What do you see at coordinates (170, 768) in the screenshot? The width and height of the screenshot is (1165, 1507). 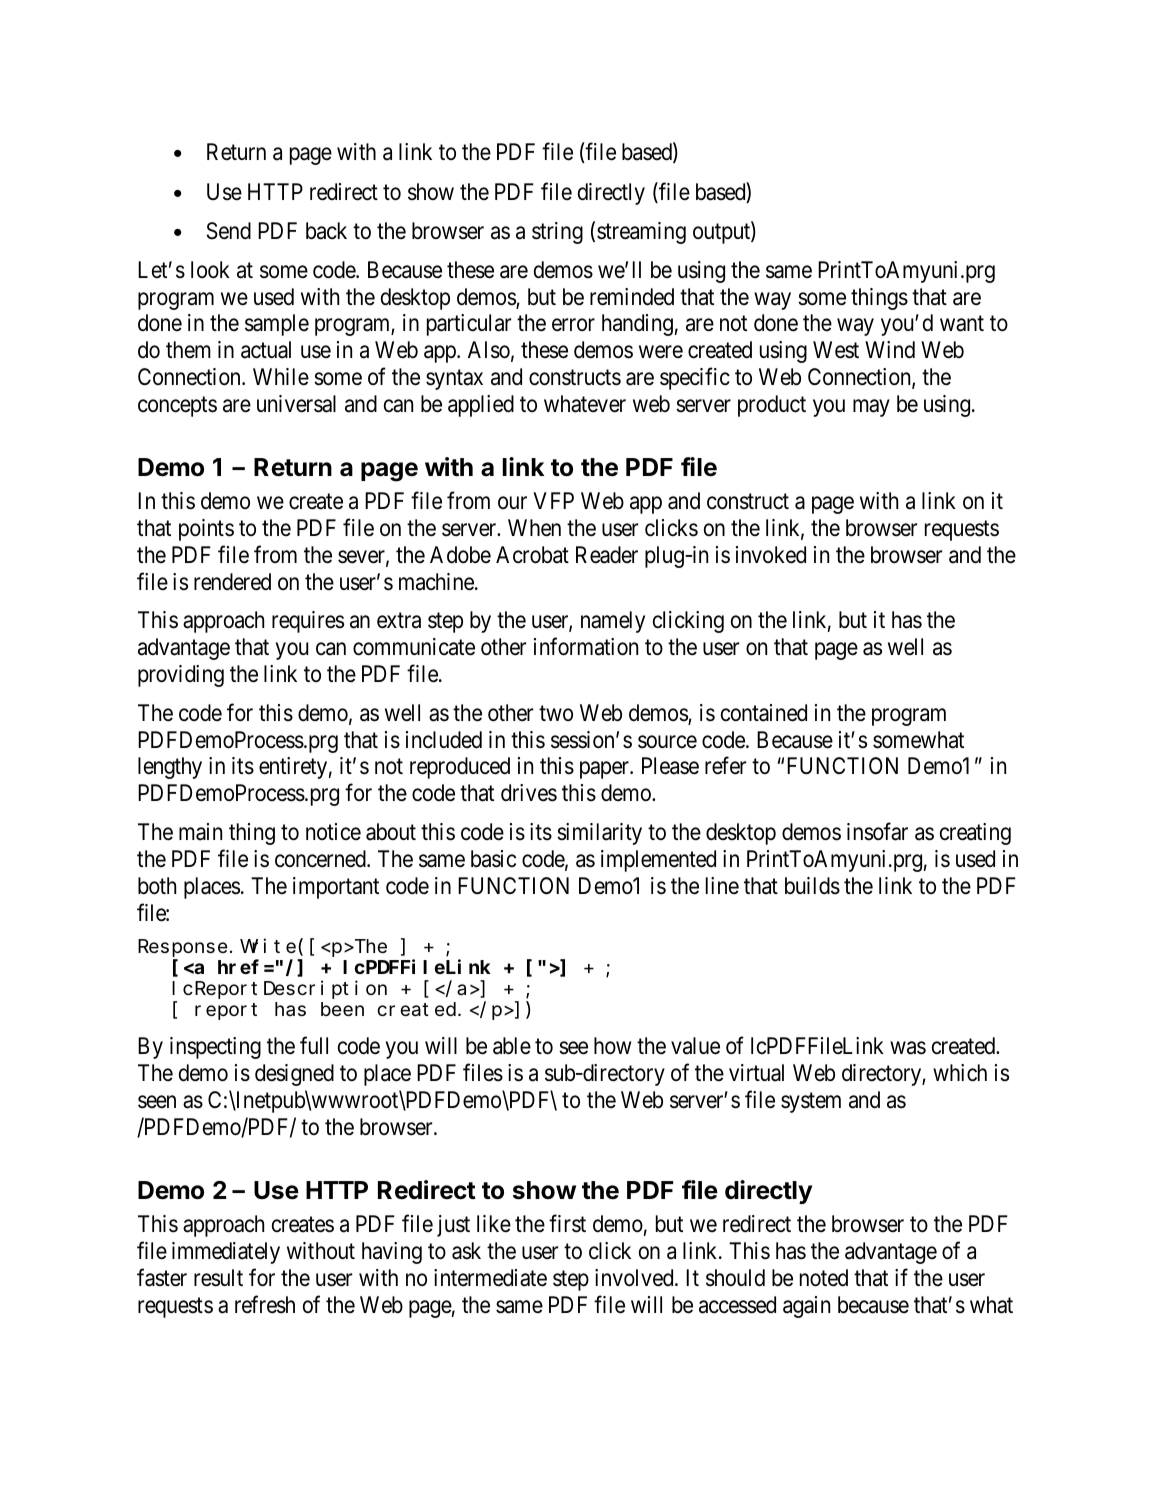 I see `lengthy` at bounding box center [170, 768].
